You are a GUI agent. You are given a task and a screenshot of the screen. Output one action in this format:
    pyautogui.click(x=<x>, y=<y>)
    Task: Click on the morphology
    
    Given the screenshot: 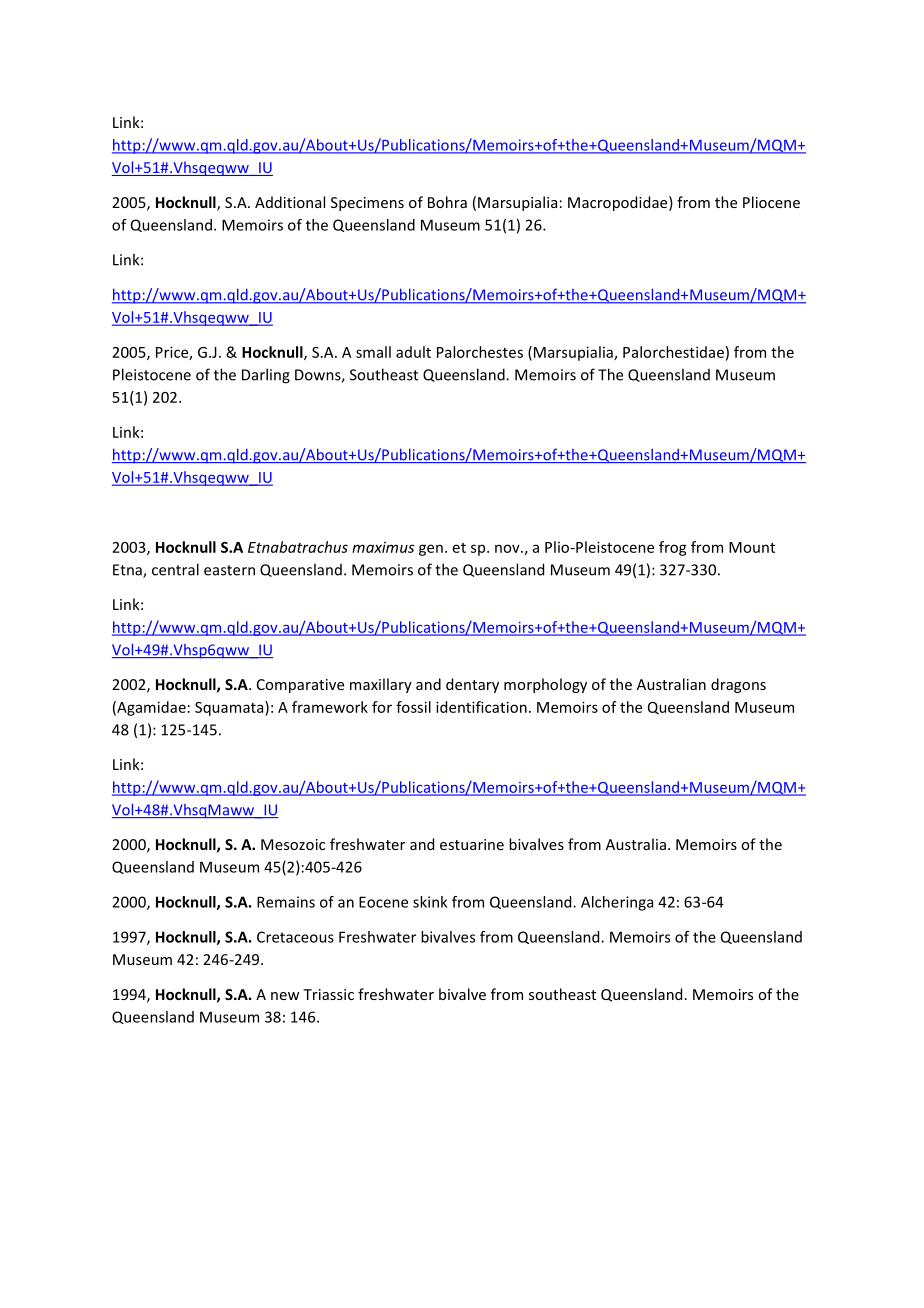 What is the action you would take?
    pyautogui.click(x=545, y=685)
